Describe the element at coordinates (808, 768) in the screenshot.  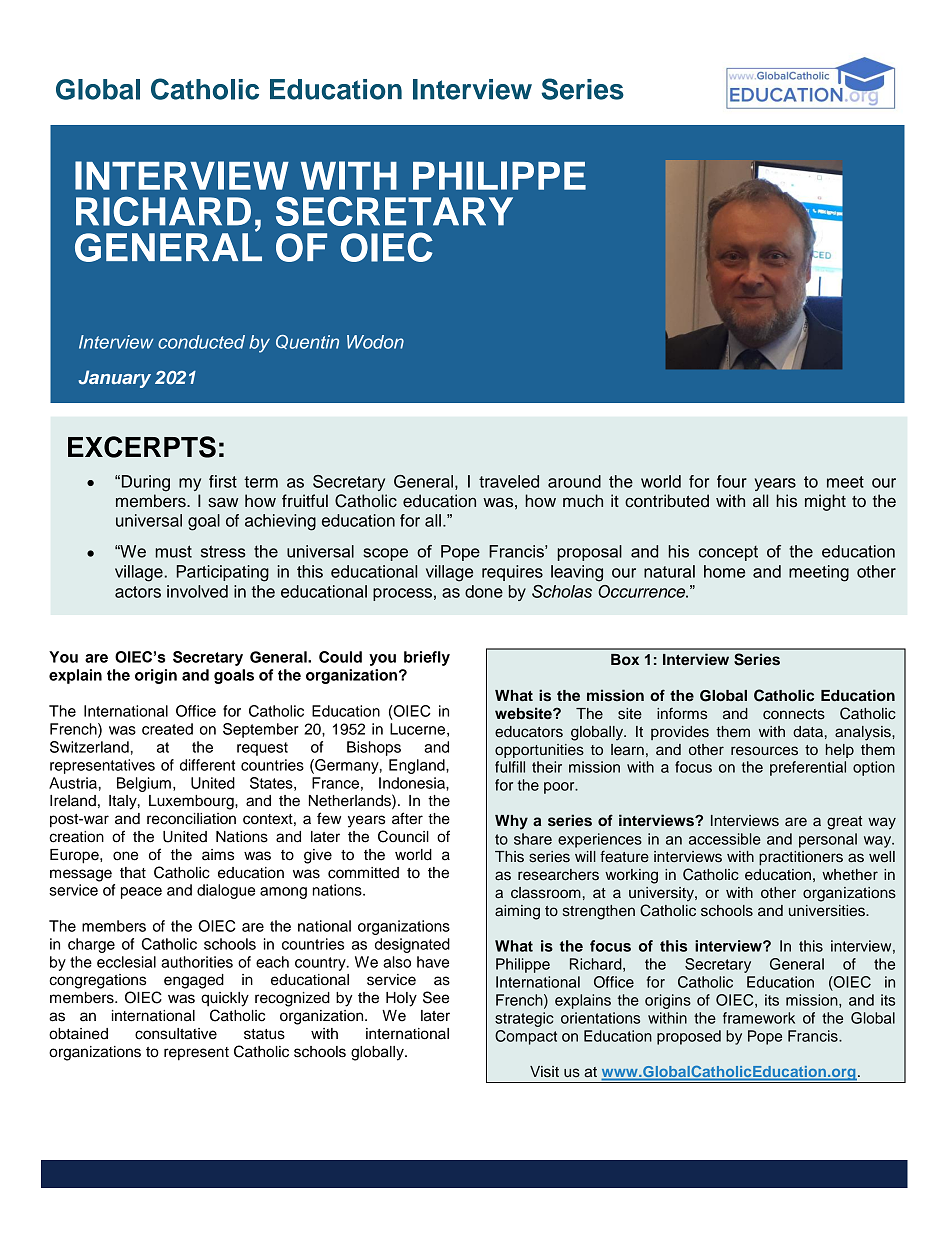
I see `preferential` at that location.
